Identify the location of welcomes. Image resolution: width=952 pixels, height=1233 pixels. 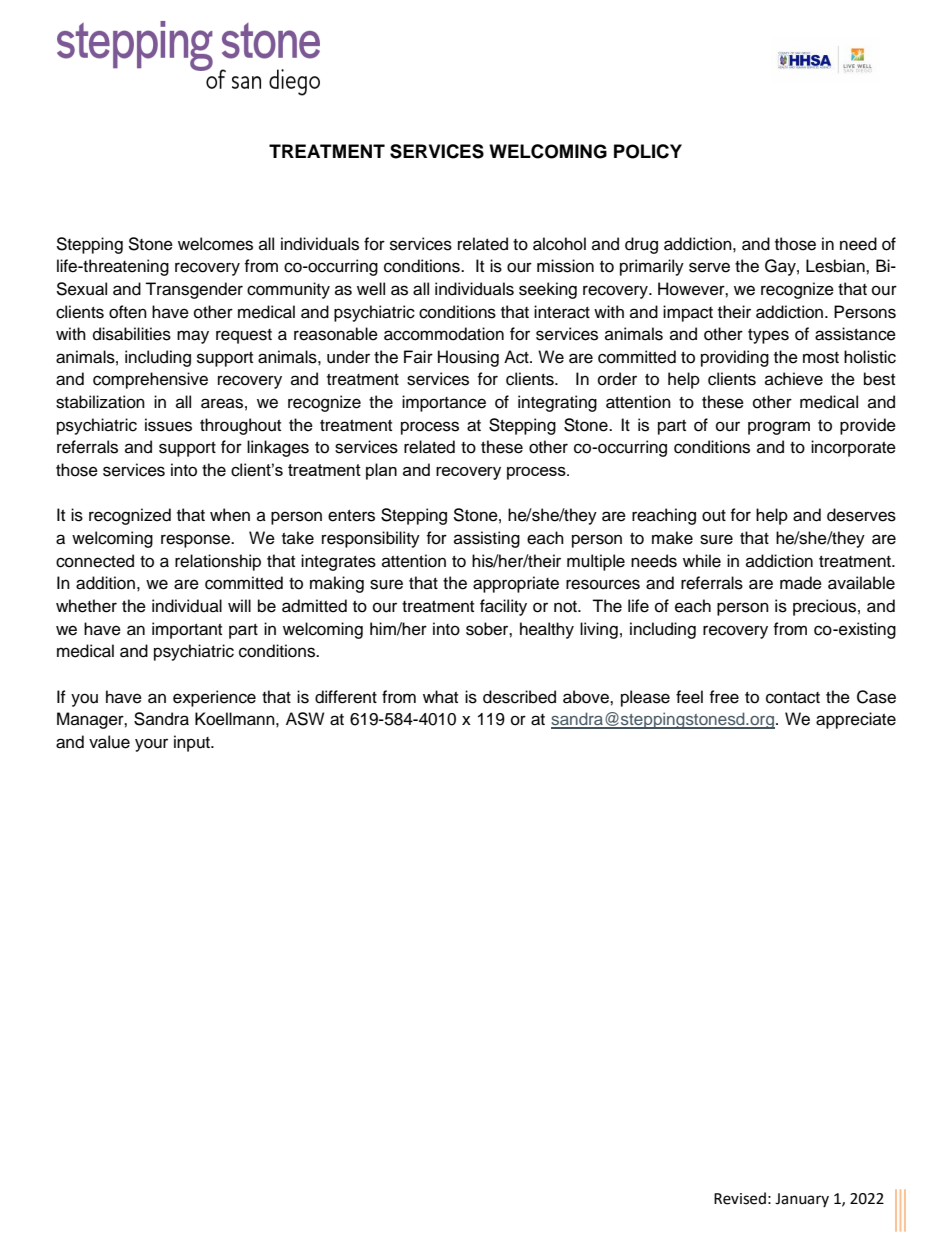
(215, 244).
